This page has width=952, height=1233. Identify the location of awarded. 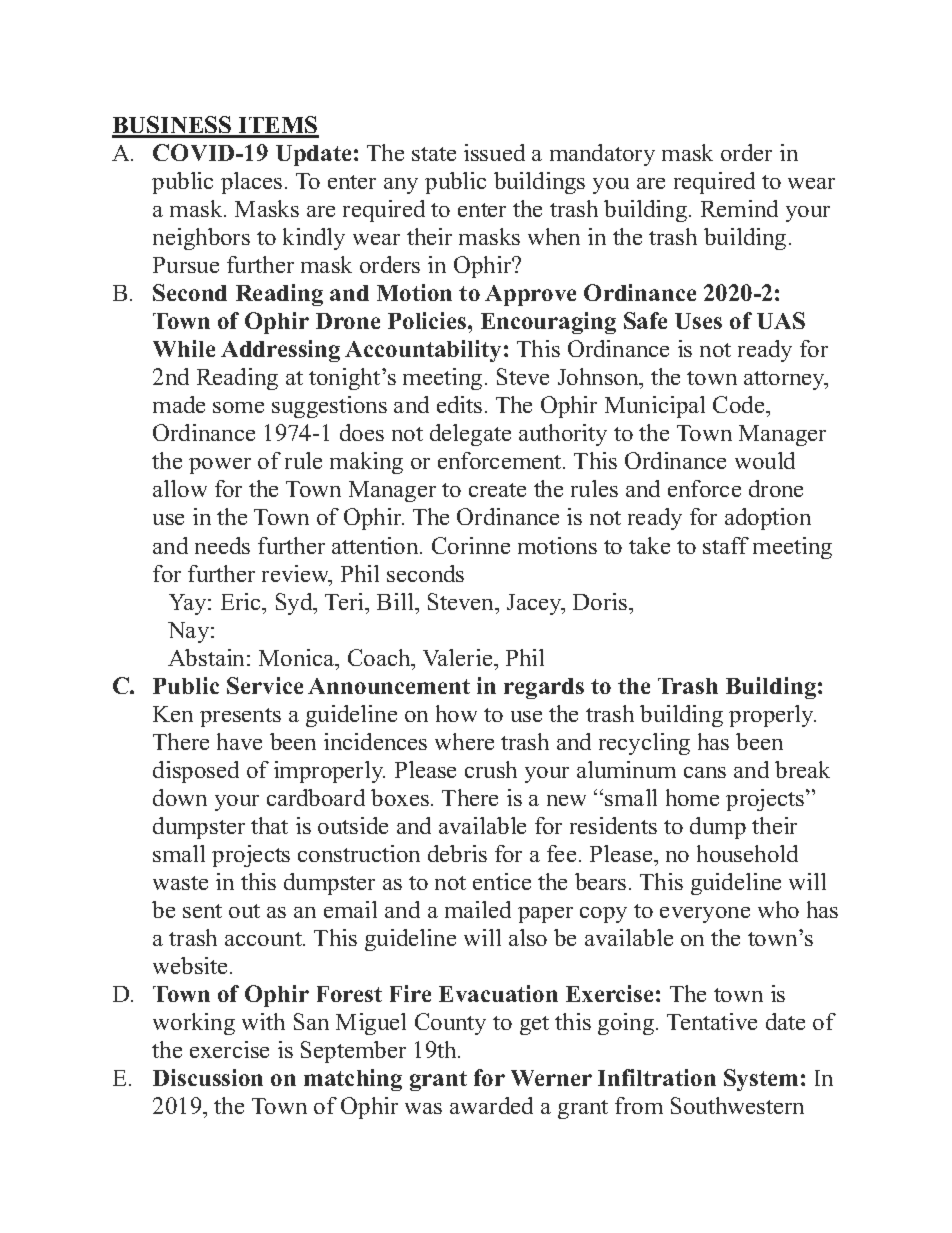
(491, 1105).
